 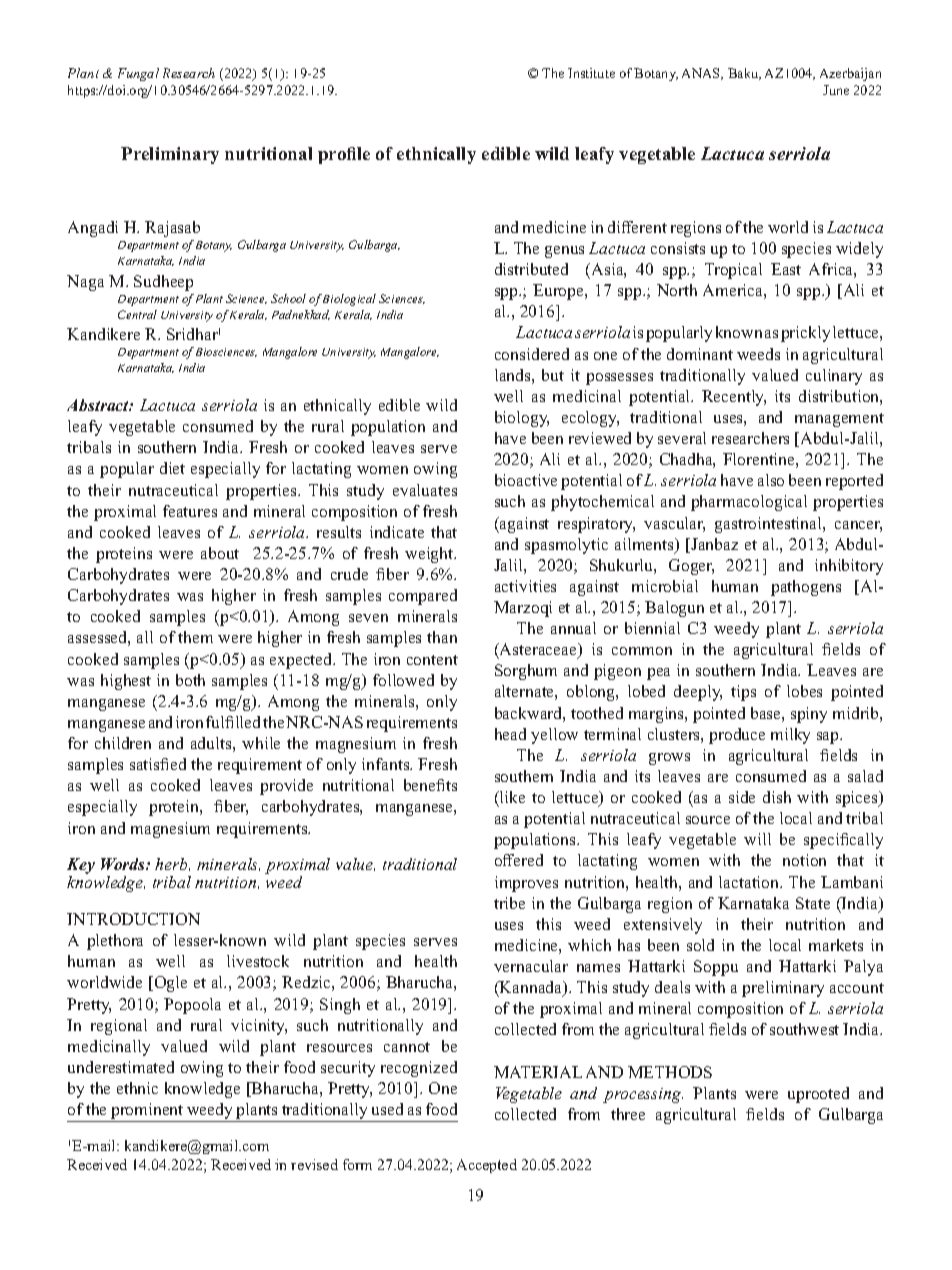 What do you see at coordinates (487, 1166) in the page?
I see `Accepted` at bounding box center [487, 1166].
